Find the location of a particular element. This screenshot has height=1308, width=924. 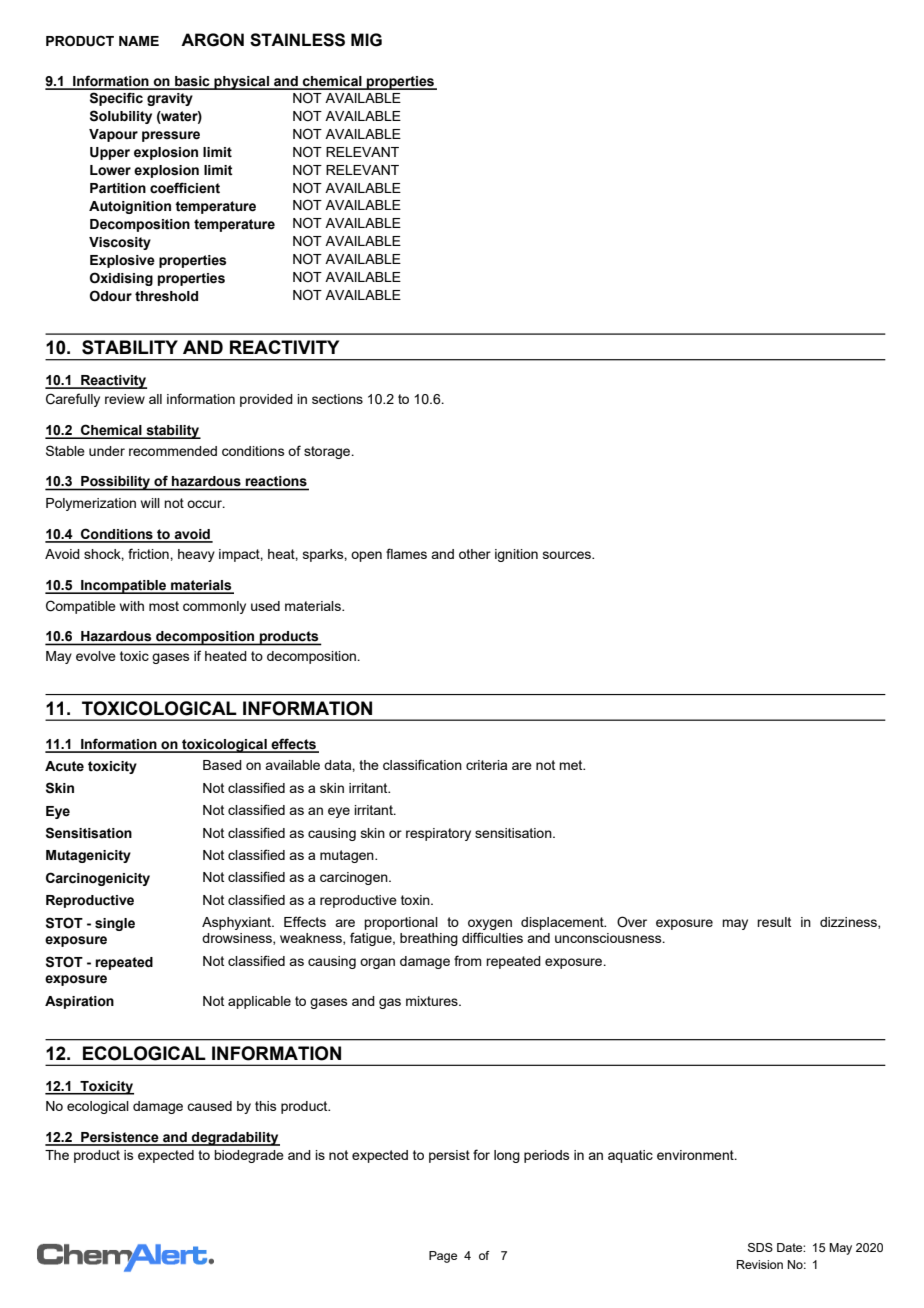

Page is located at coordinates (443, 1257).
